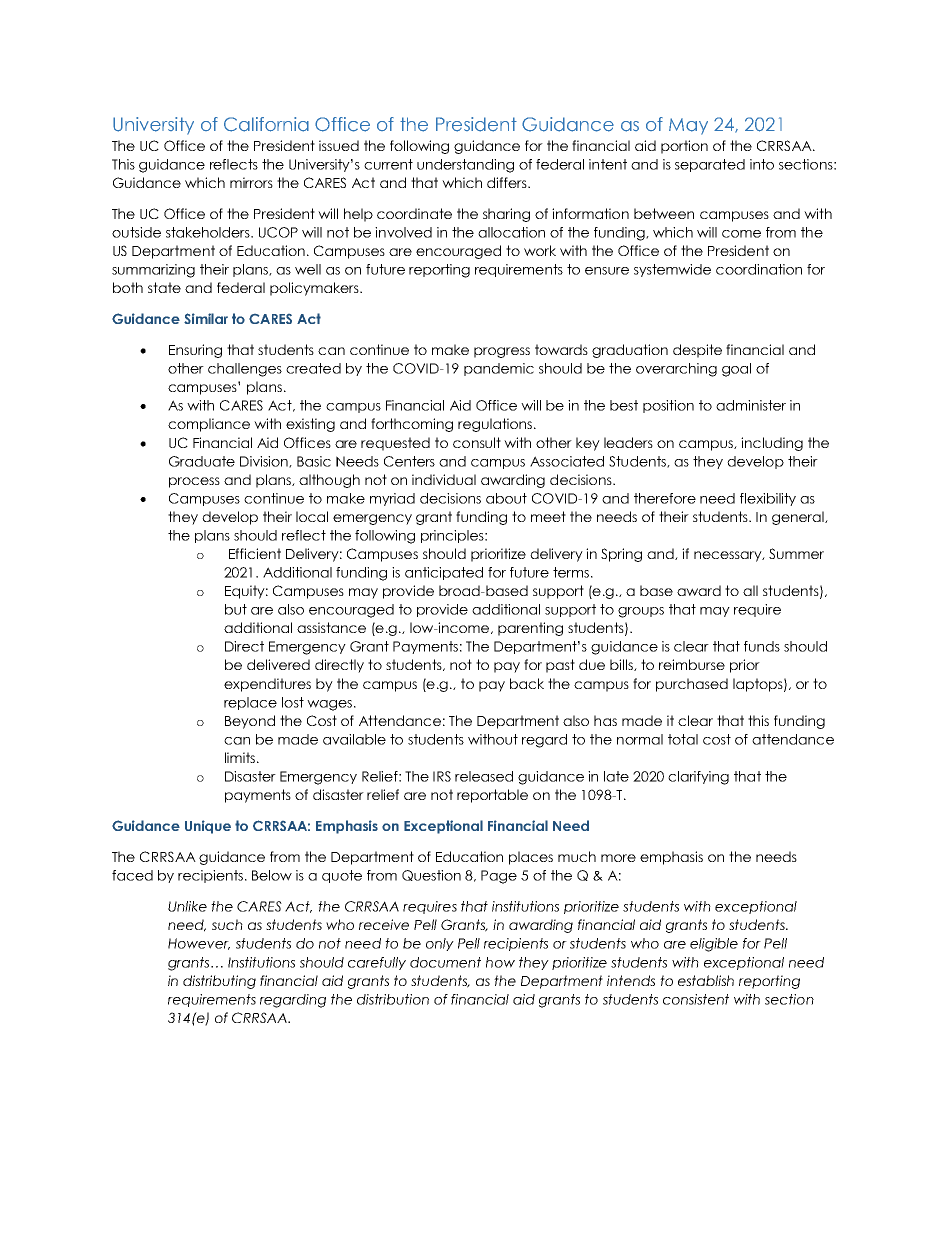 Image resolution: width=952 pixels, height=1233 pixels. What do you see at coordinates (219, 982) in the image?
I see `distributing` at bounding box center [219, 982].
